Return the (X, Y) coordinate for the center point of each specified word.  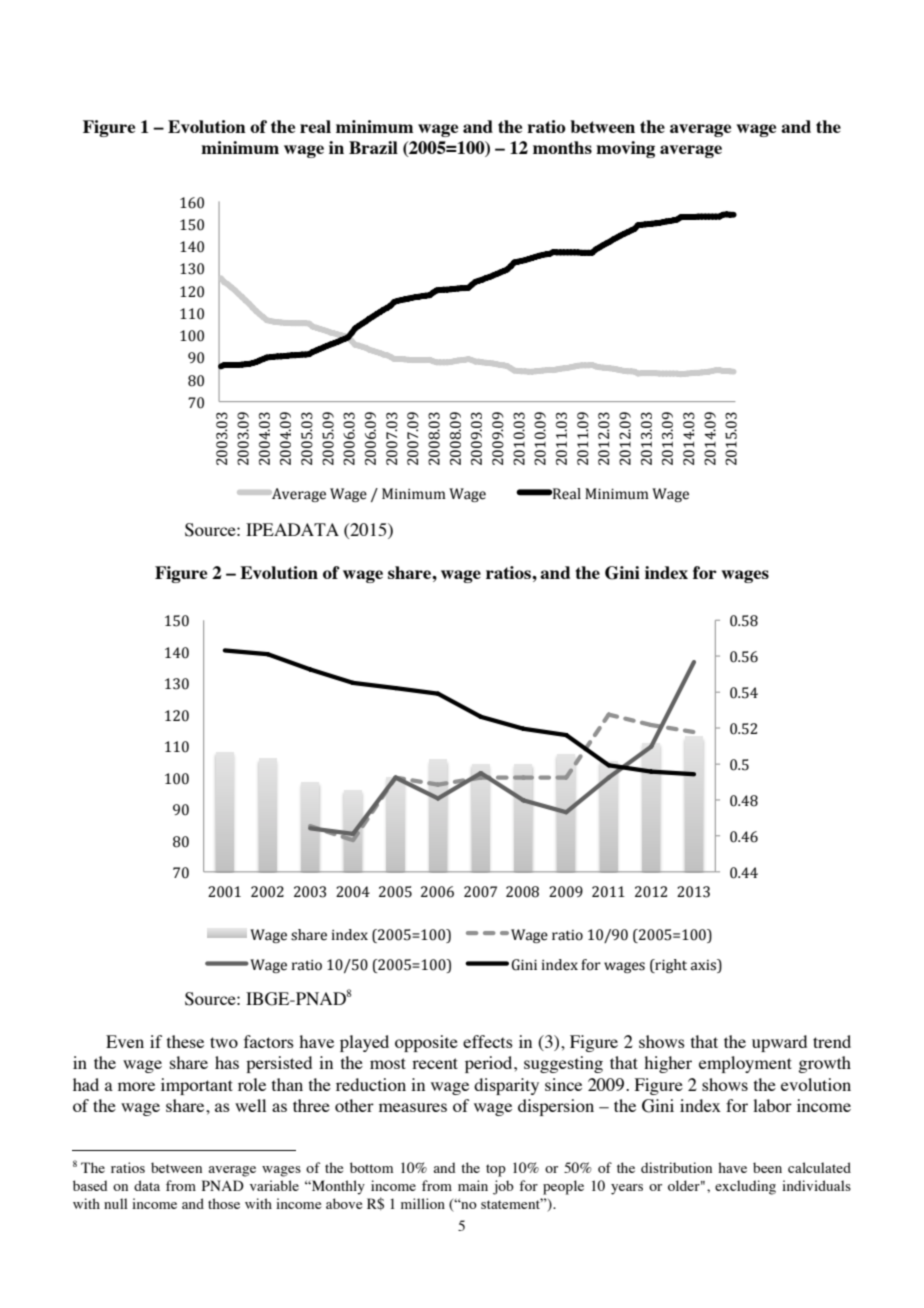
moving (625, 149)
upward (779, 1043)
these (185, 1041)
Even (125, 1041)
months (562, 147)
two (224, 1042)
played (364, 1043)
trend (832, 1041)
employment (745, 1064)
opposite (426, 1043)
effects (488, 1041)
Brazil (373, 147)
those (224, 1203)
